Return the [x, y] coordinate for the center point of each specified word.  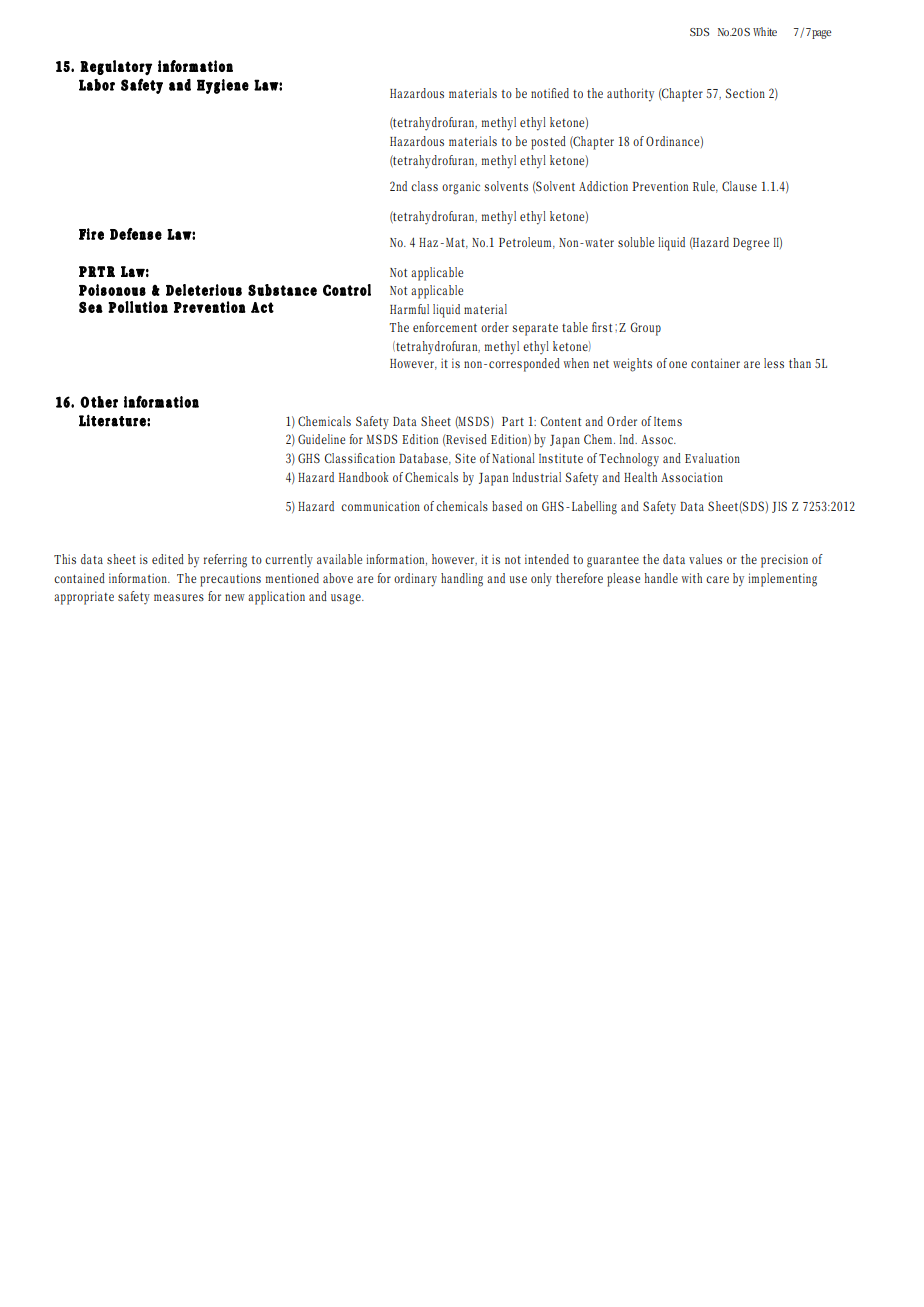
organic [461, 188]
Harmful [409, 309]
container [715, 363]
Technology [629, 460]
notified [550, 93]
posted [548, 143]
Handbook [364, 477]
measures [179, 597]
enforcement [445, 327]
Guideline [321, 439]
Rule [705, 187]
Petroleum [527, 243]
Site [465, 458]
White [765, 31]
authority [630, 95]
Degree [751, 244]
